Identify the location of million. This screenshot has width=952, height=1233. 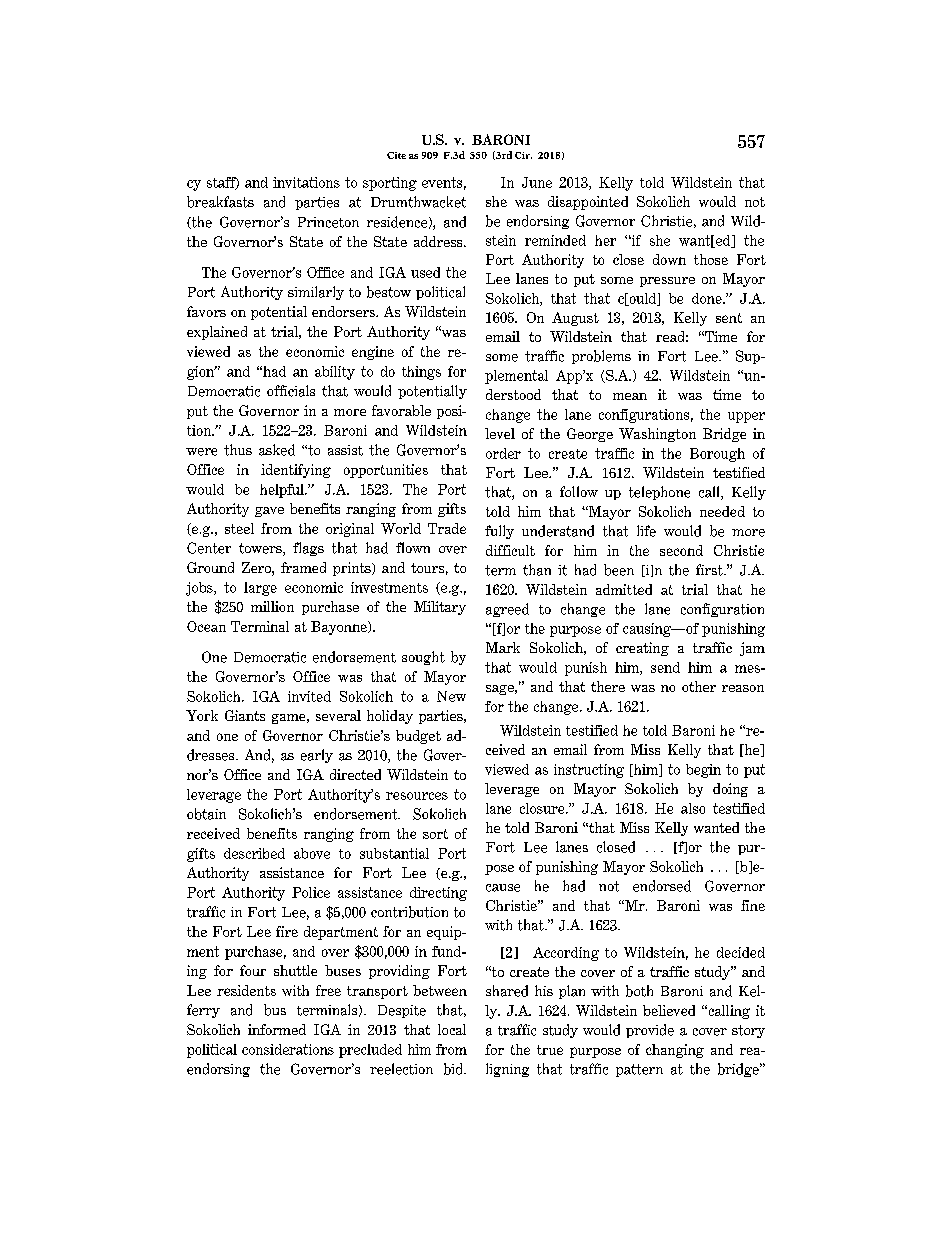
(272, 606).
